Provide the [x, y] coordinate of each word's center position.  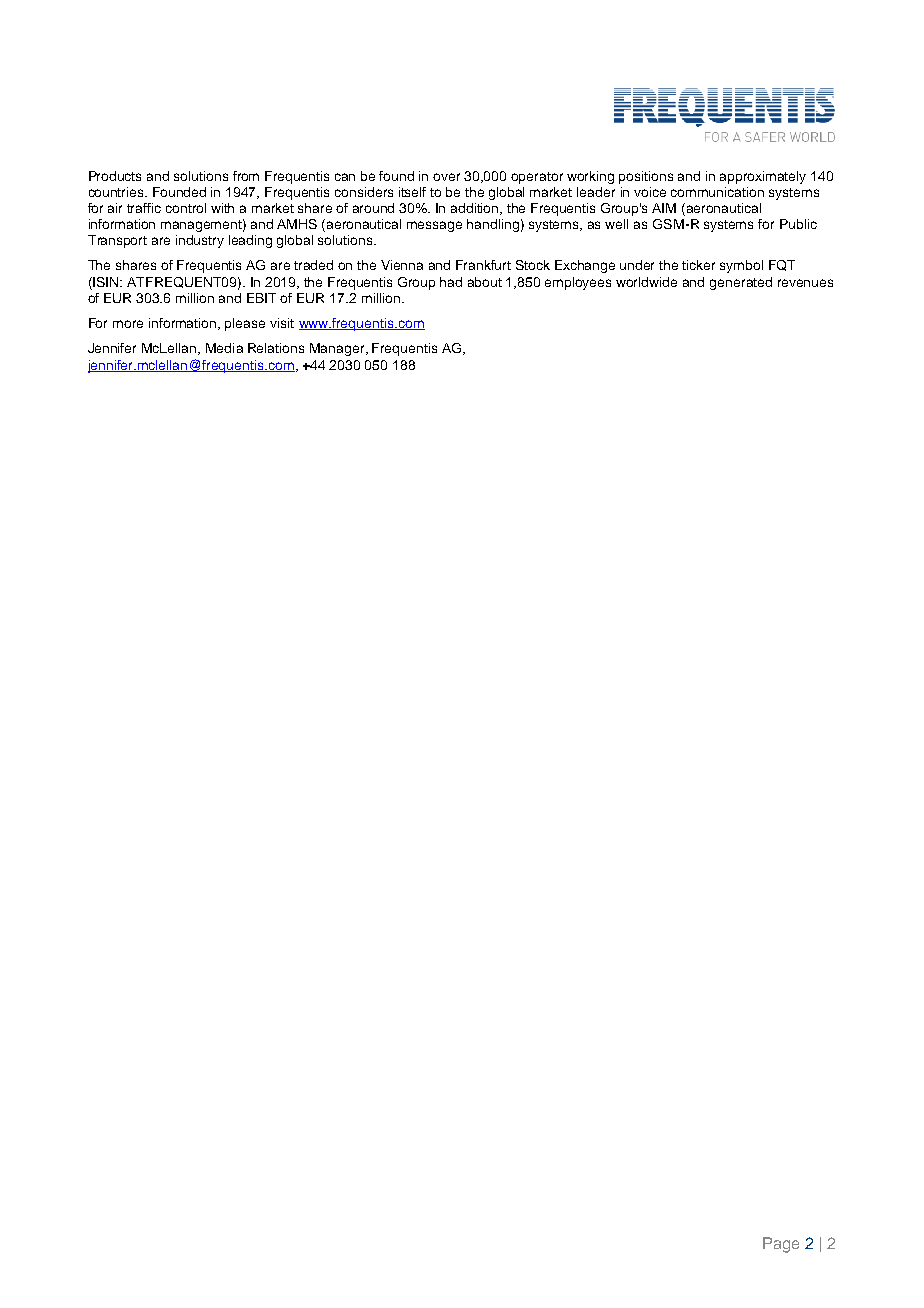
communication [717, 192]
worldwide [646, 282]
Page [781, 1245]
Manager [338, 349]
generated [741, 283]
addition [476, 209]
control [186, 208]
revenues [805, 283]
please [245, 324]
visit [282, 323]
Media [224, 348]
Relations [276, 348]
